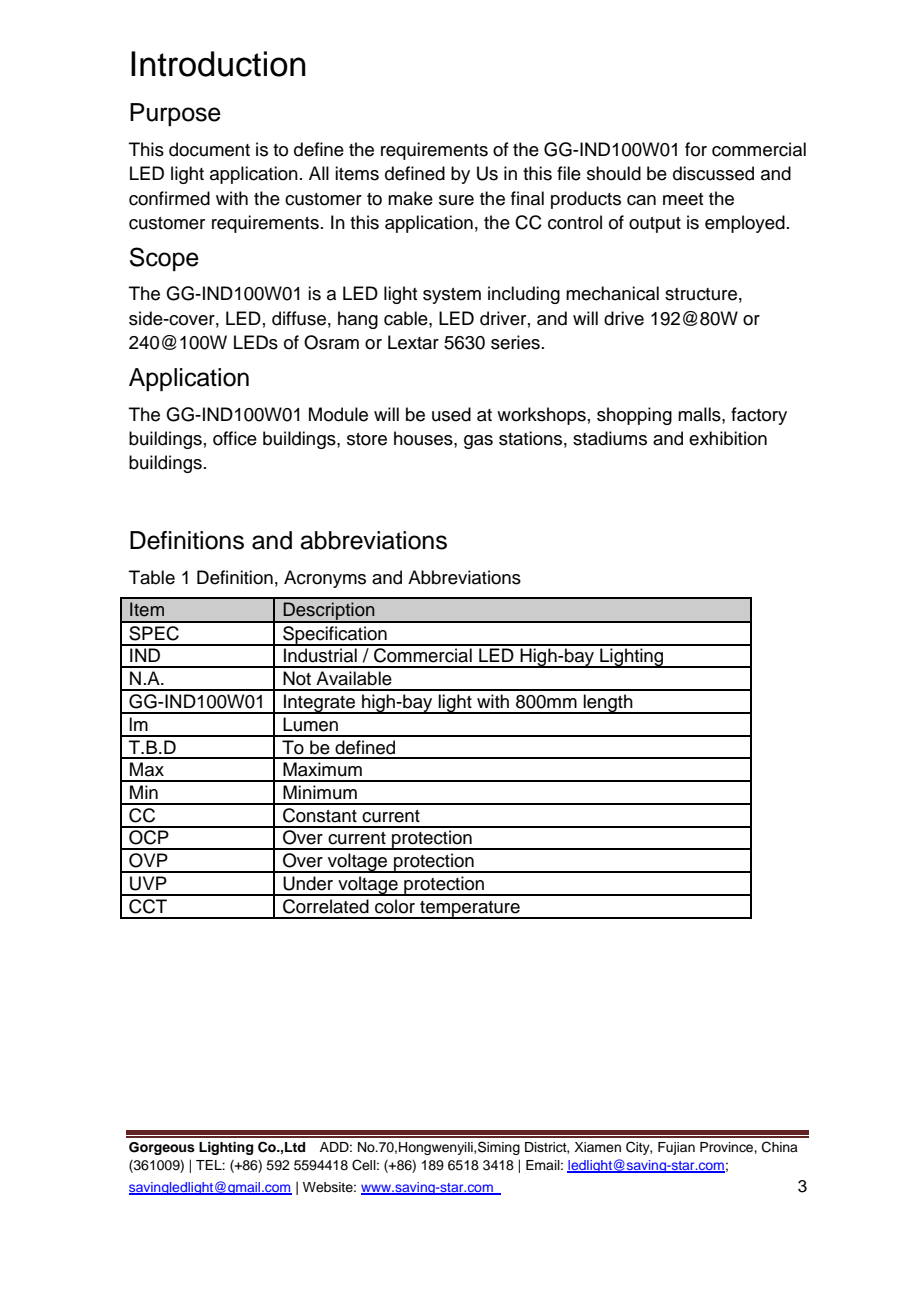  I want to click on Lumen, so click(310, 724).
